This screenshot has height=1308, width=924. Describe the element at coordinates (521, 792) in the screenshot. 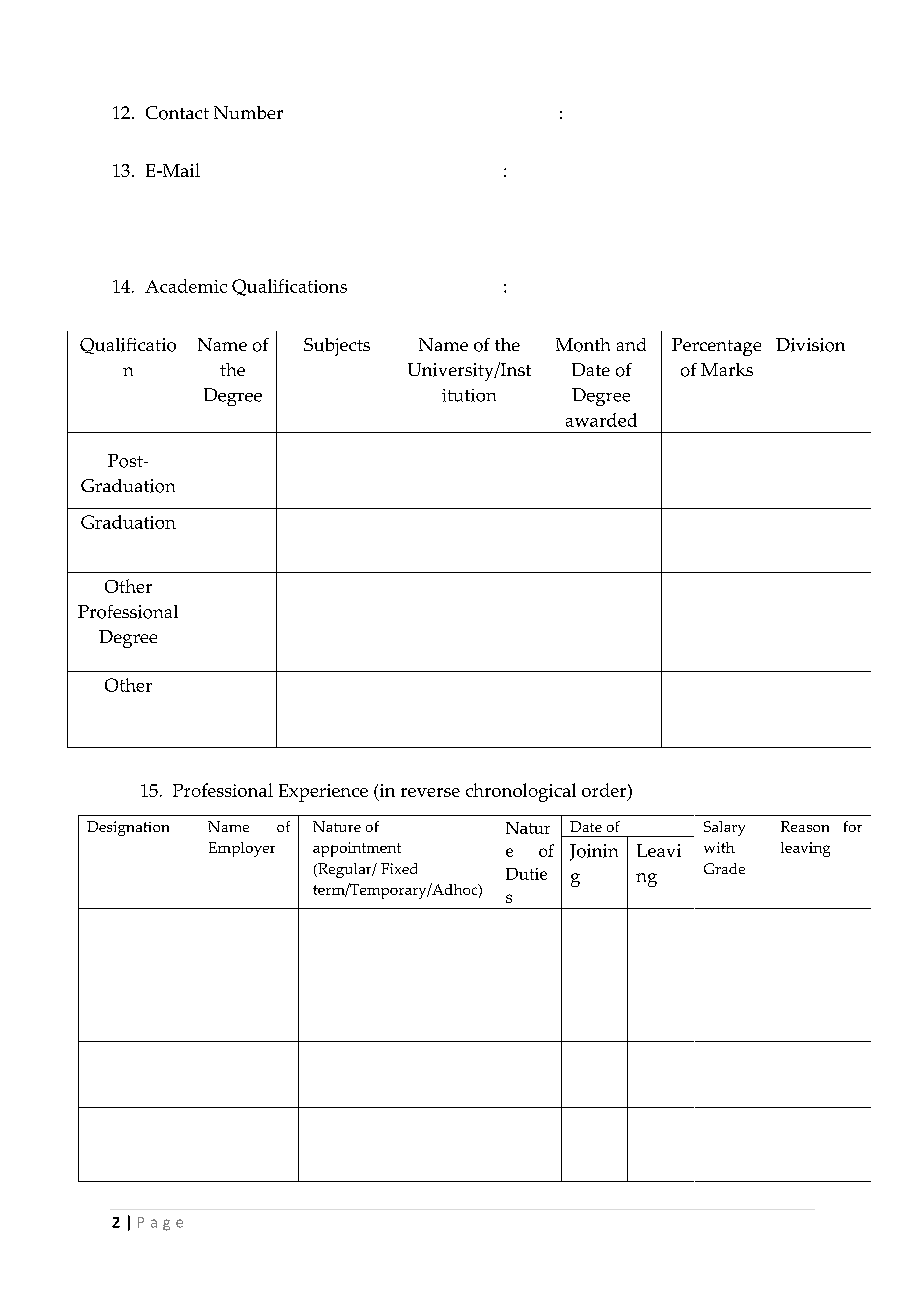

I see `chronological` at that location.
